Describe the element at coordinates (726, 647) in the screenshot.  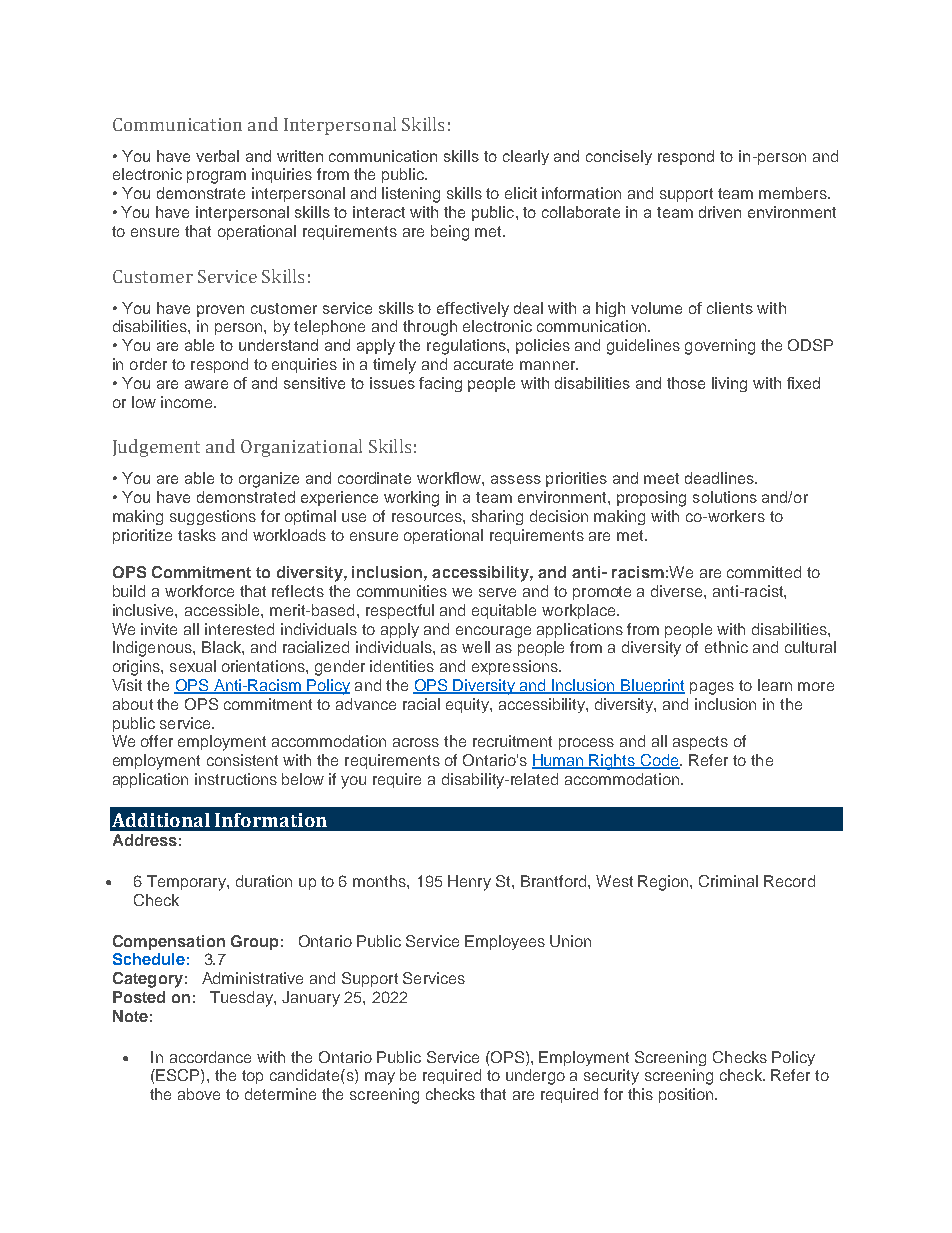
I see `ethnic` at that location.
